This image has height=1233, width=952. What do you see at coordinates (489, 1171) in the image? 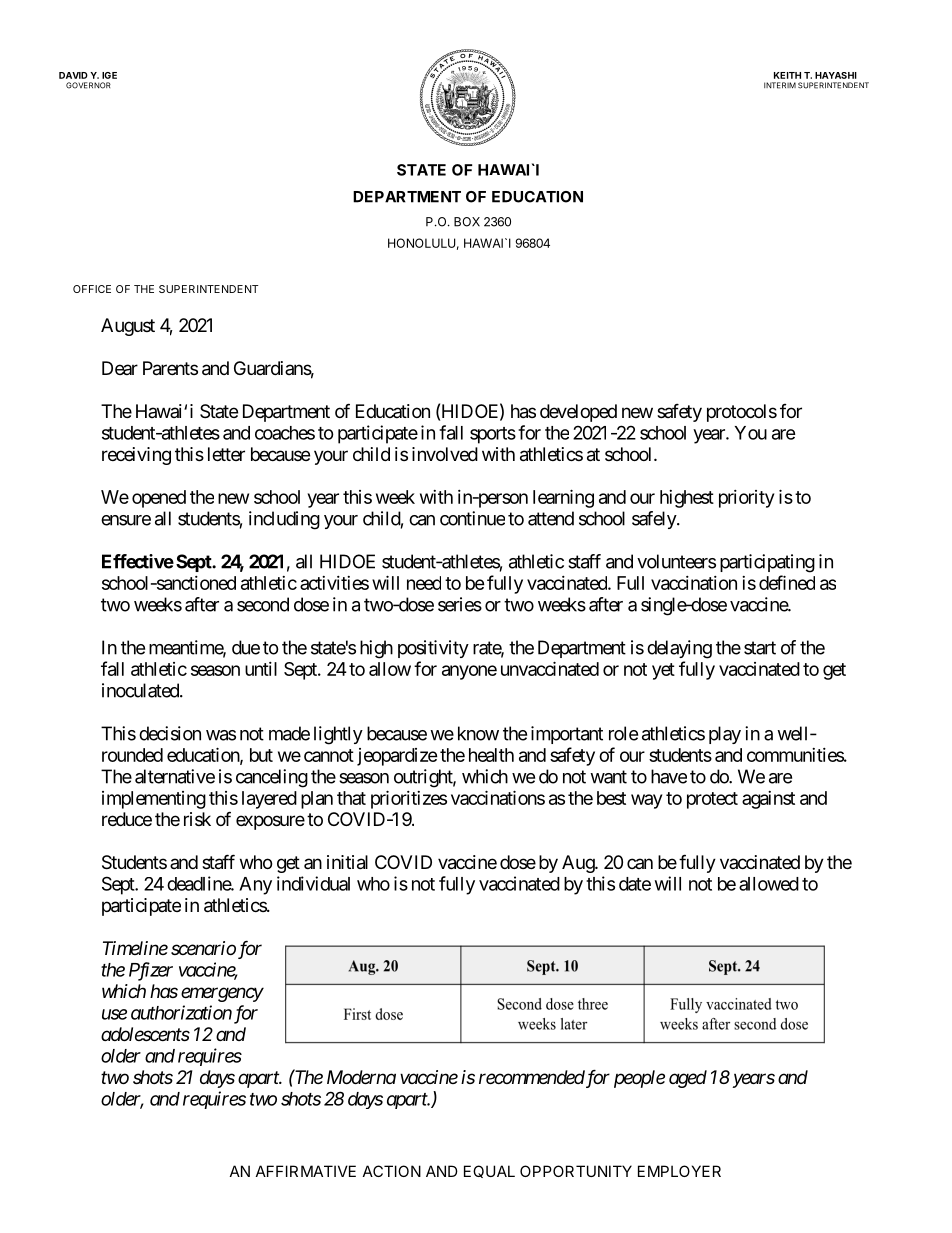
I see `EQUAL` at bounding box center [489, 1171].
